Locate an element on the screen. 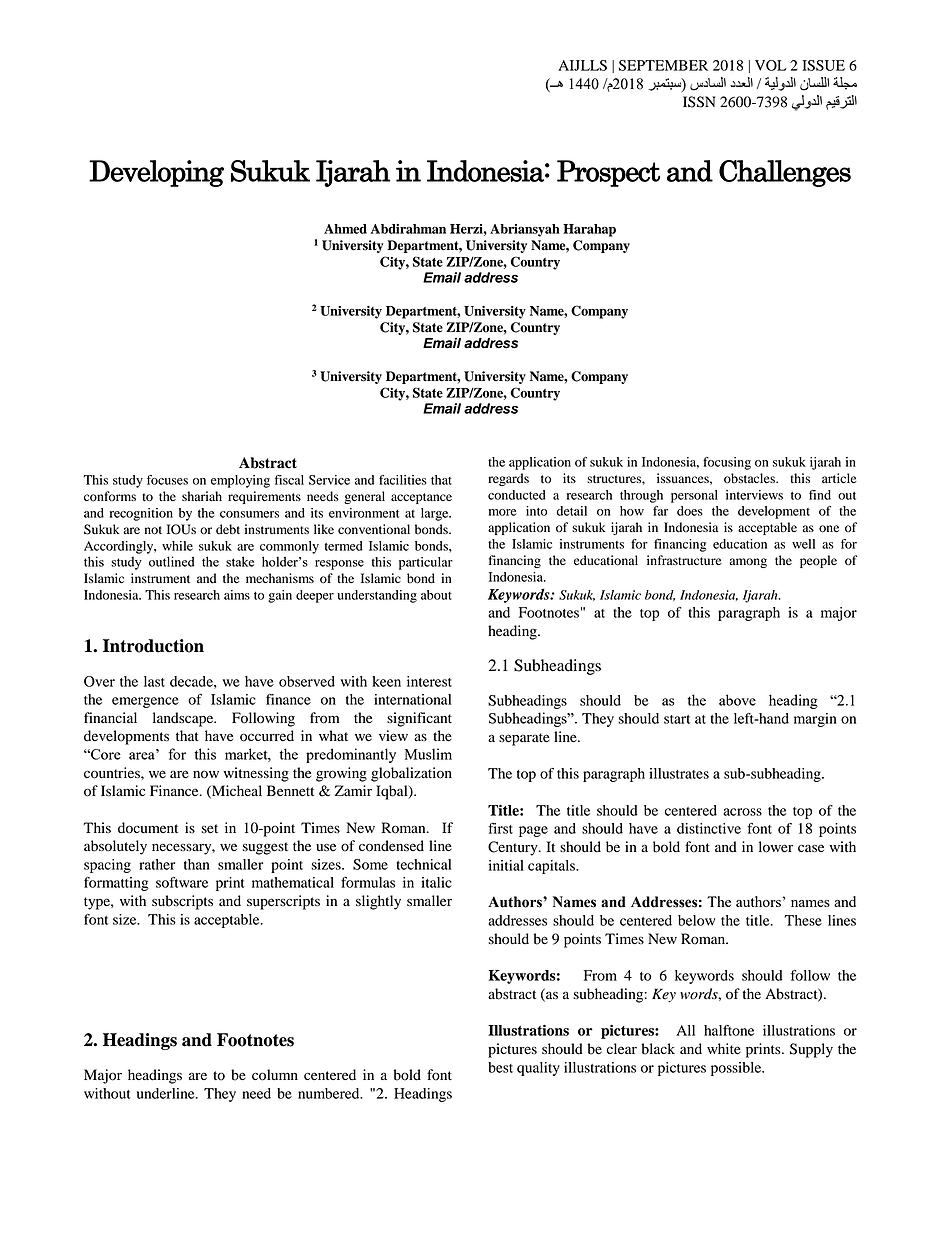 The image size is (952, 1233). Prospect is located at coordinates (608, 173).
